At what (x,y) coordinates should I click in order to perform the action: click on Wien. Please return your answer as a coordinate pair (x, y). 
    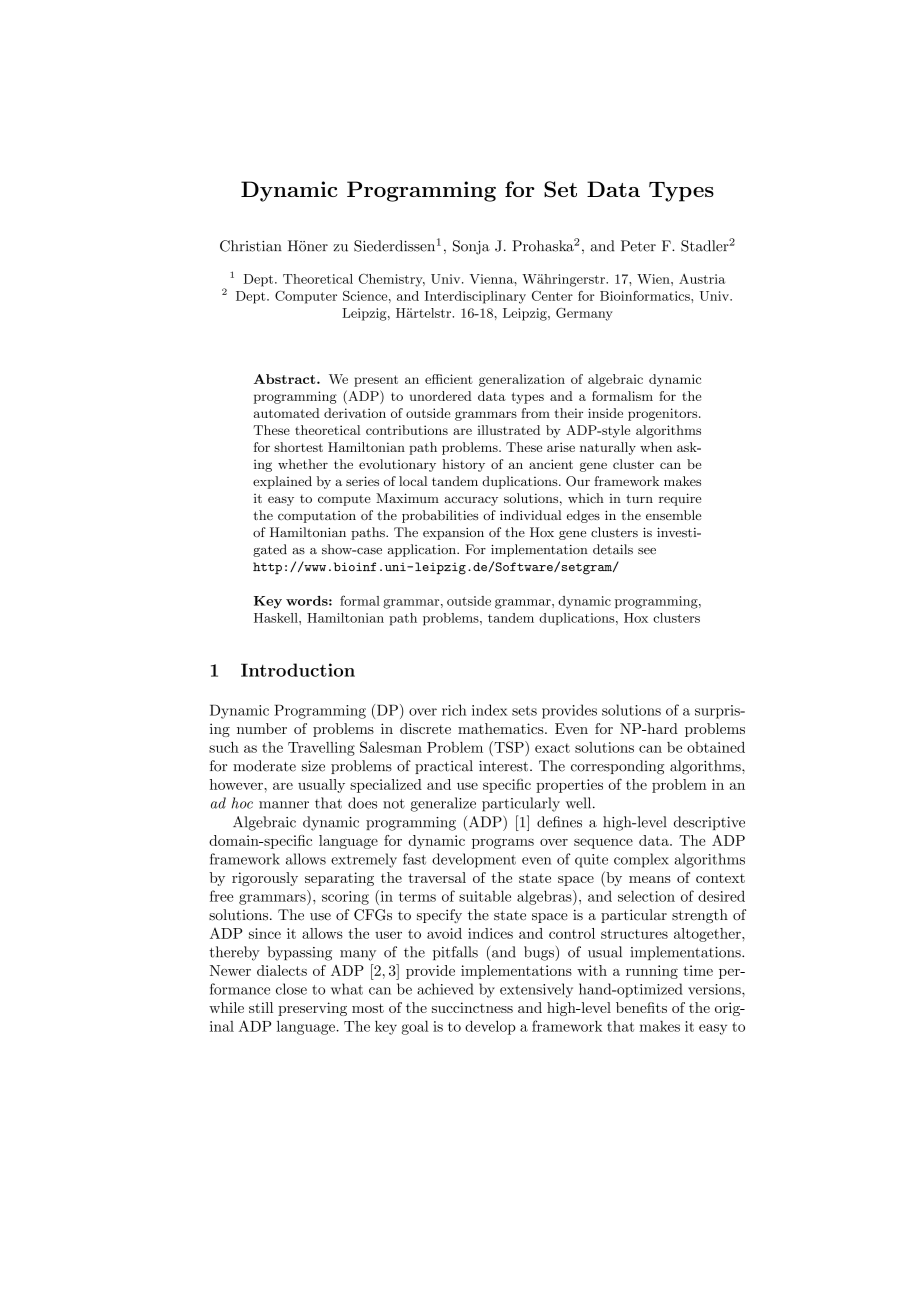
    Looking at the image, I should click on (654, 279).
